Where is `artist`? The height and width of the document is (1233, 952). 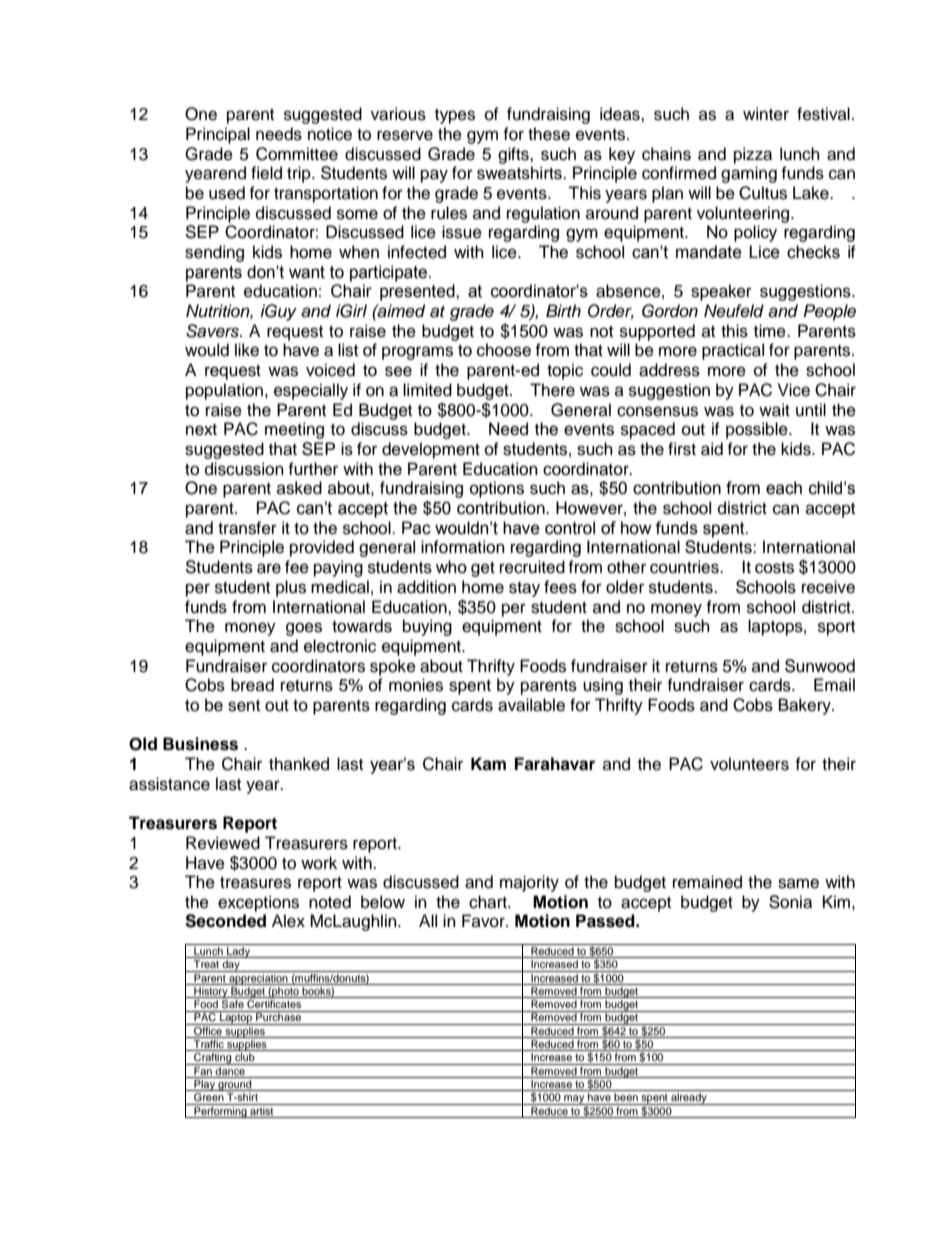 artist is located at coordinates (262, 1109).
